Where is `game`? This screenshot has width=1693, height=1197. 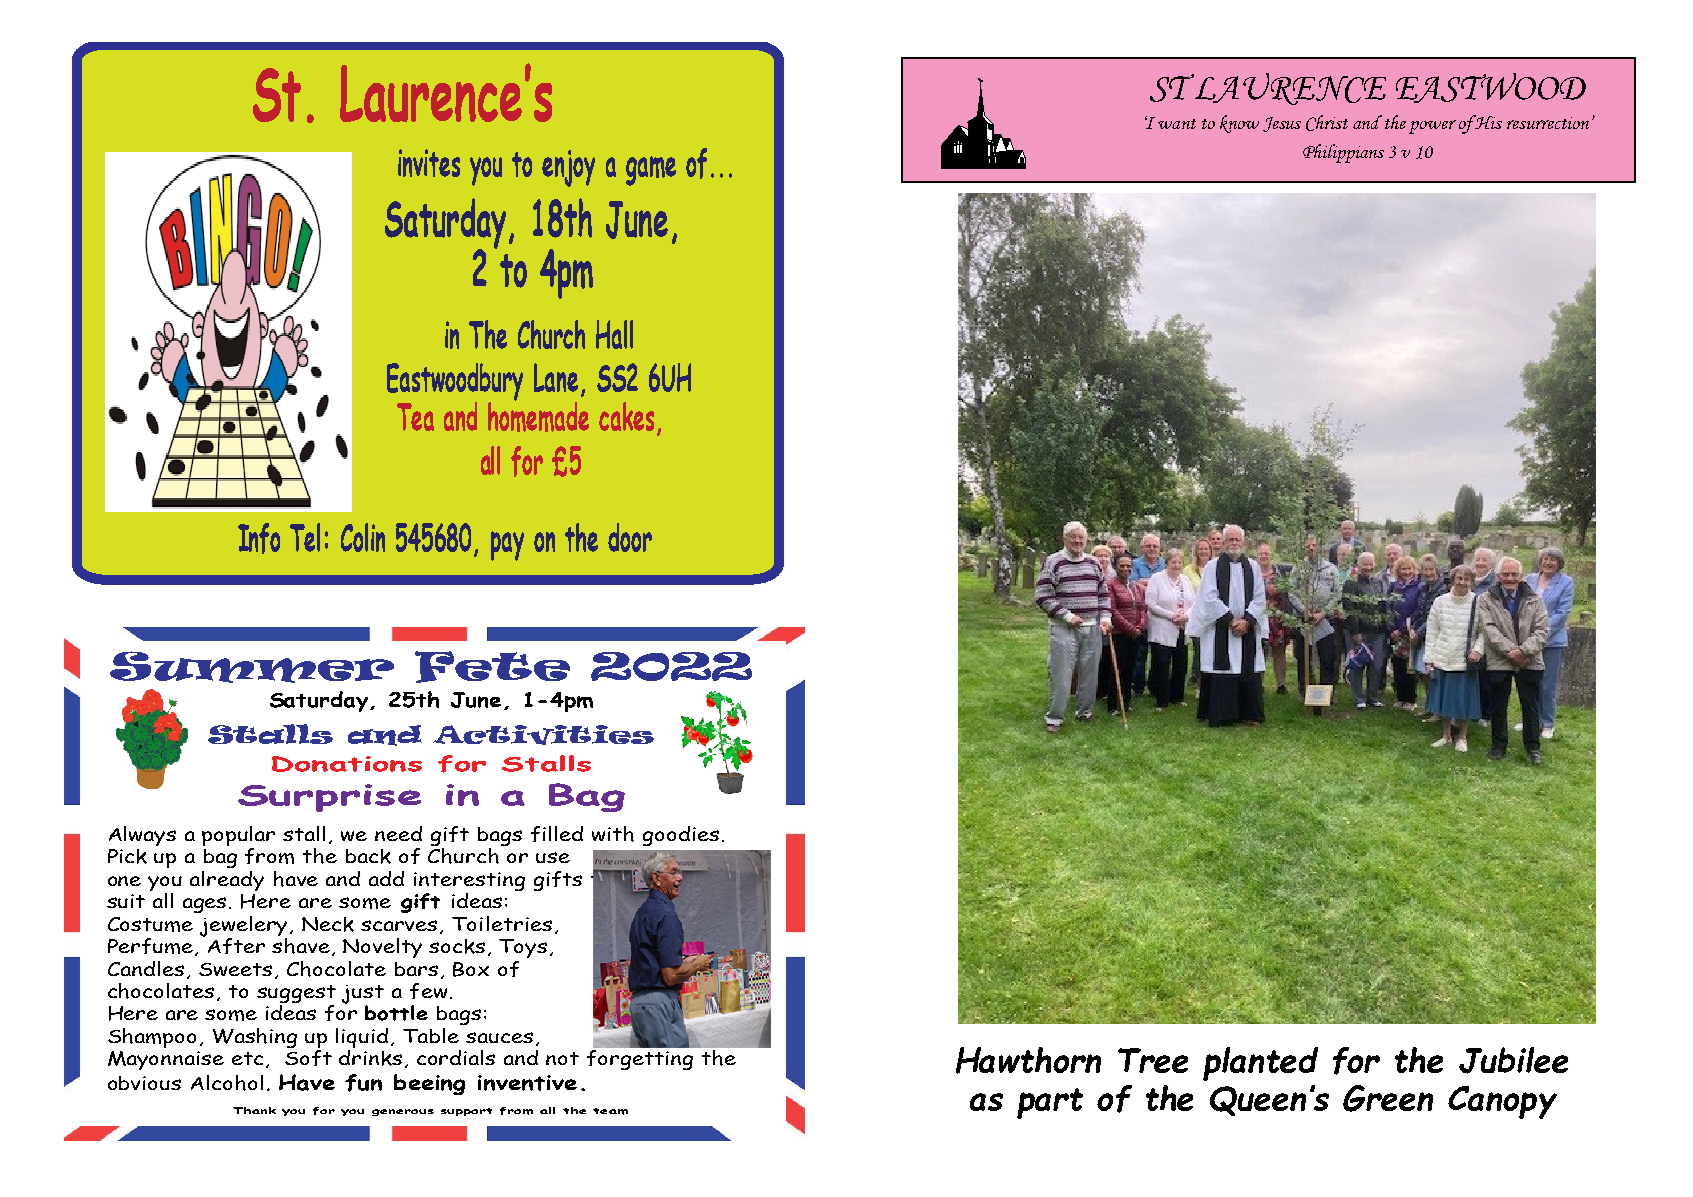
game is located at coordinates (651, 171).
